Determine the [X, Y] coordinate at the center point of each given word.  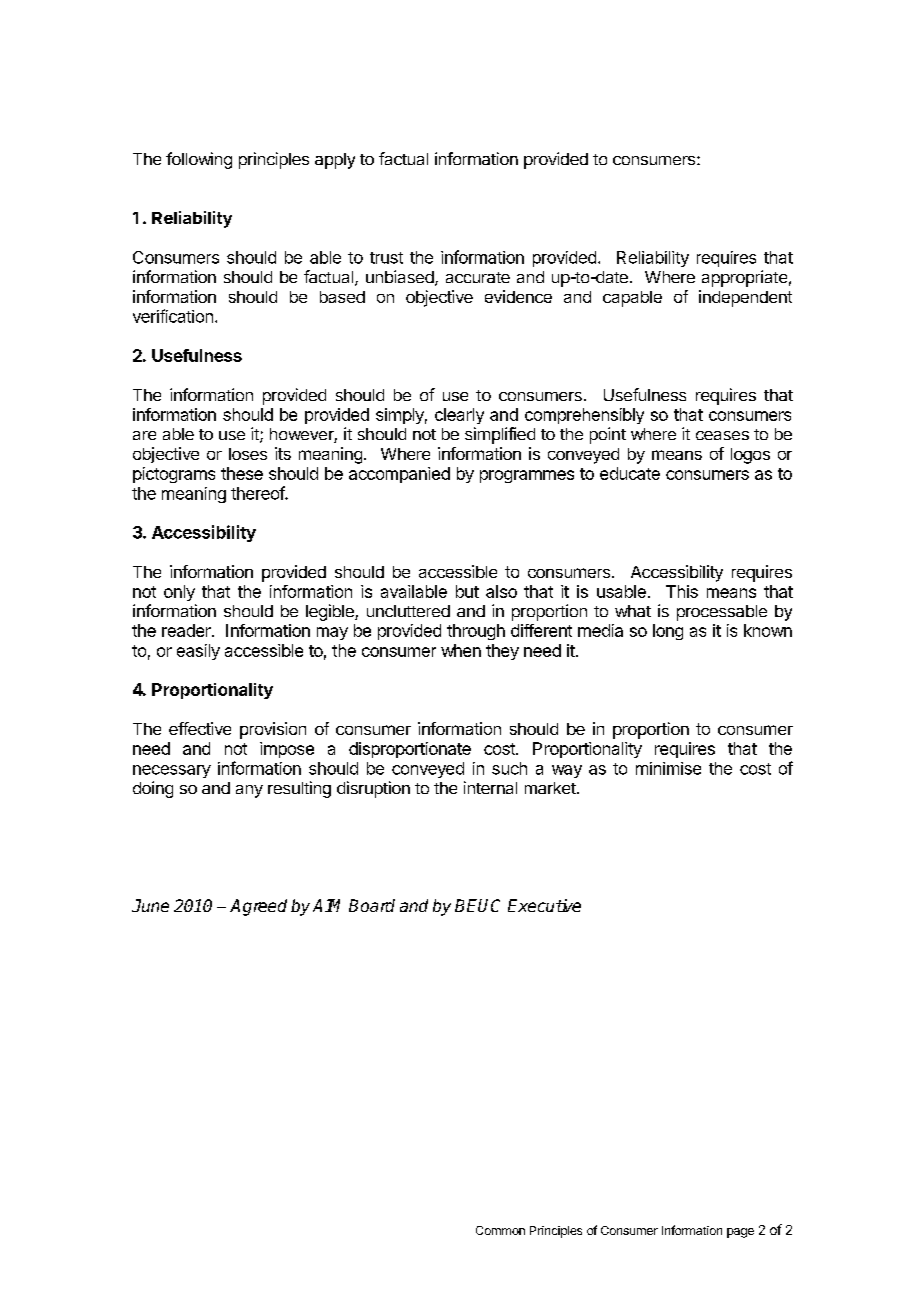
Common [500, 1230]
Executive [544, 905]
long [668, 632]
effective [200, 728]
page [740, 1233]
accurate [478, 277]
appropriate [744, 278]
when [461, 650]
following [199, 160]
